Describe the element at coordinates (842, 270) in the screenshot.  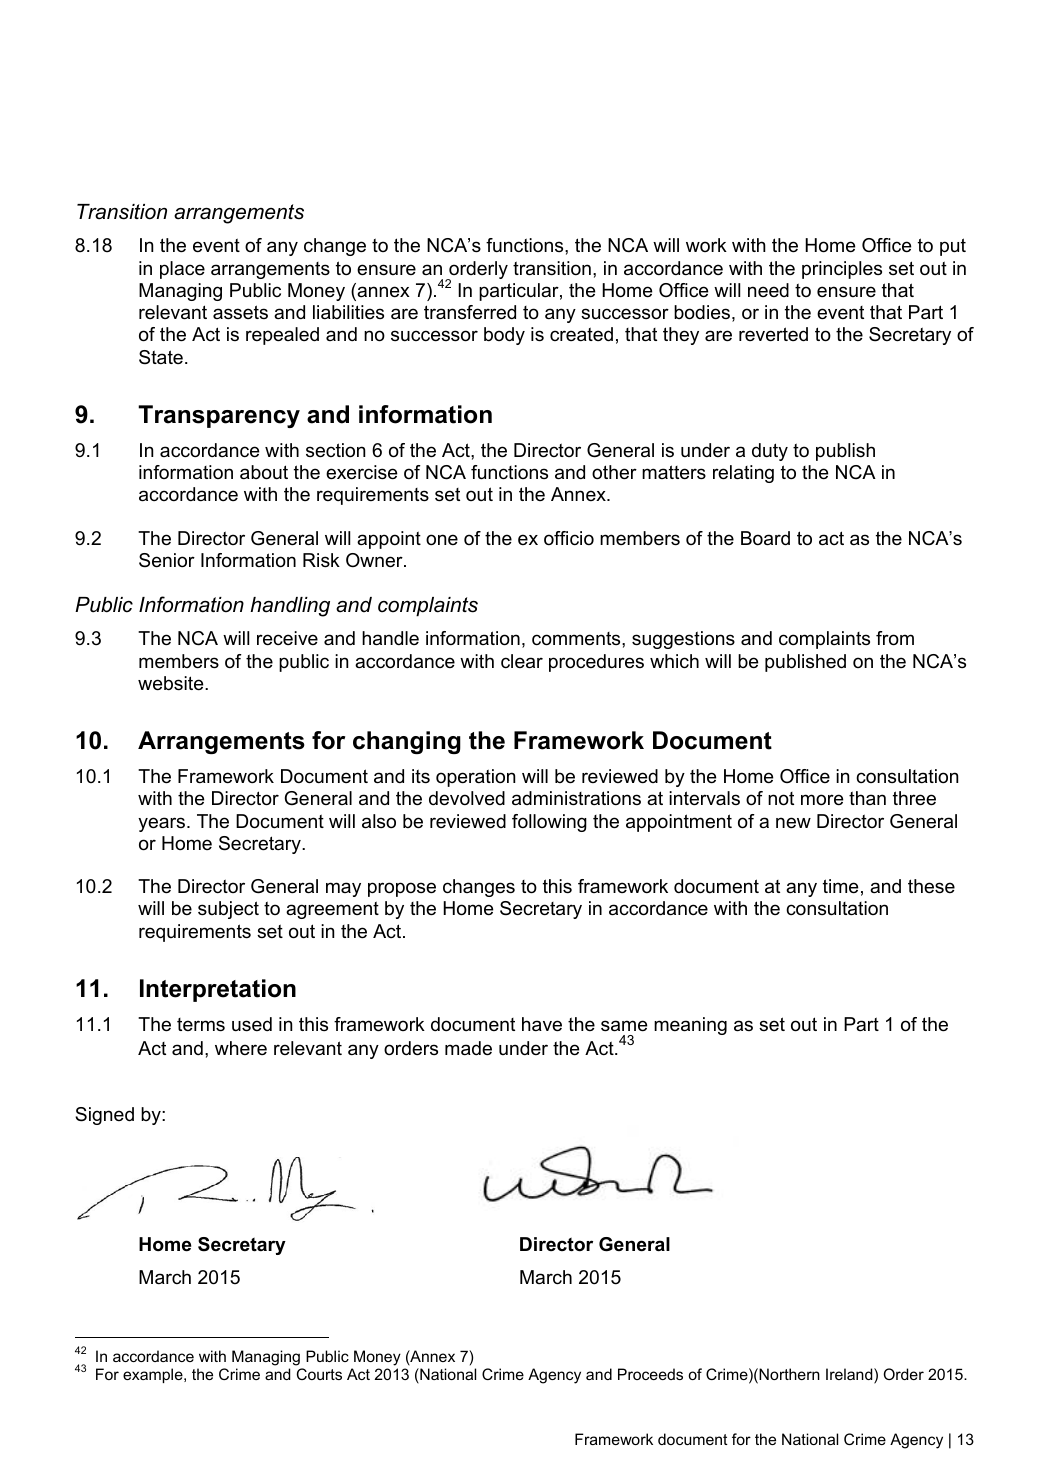
I see `principles` at that location.
